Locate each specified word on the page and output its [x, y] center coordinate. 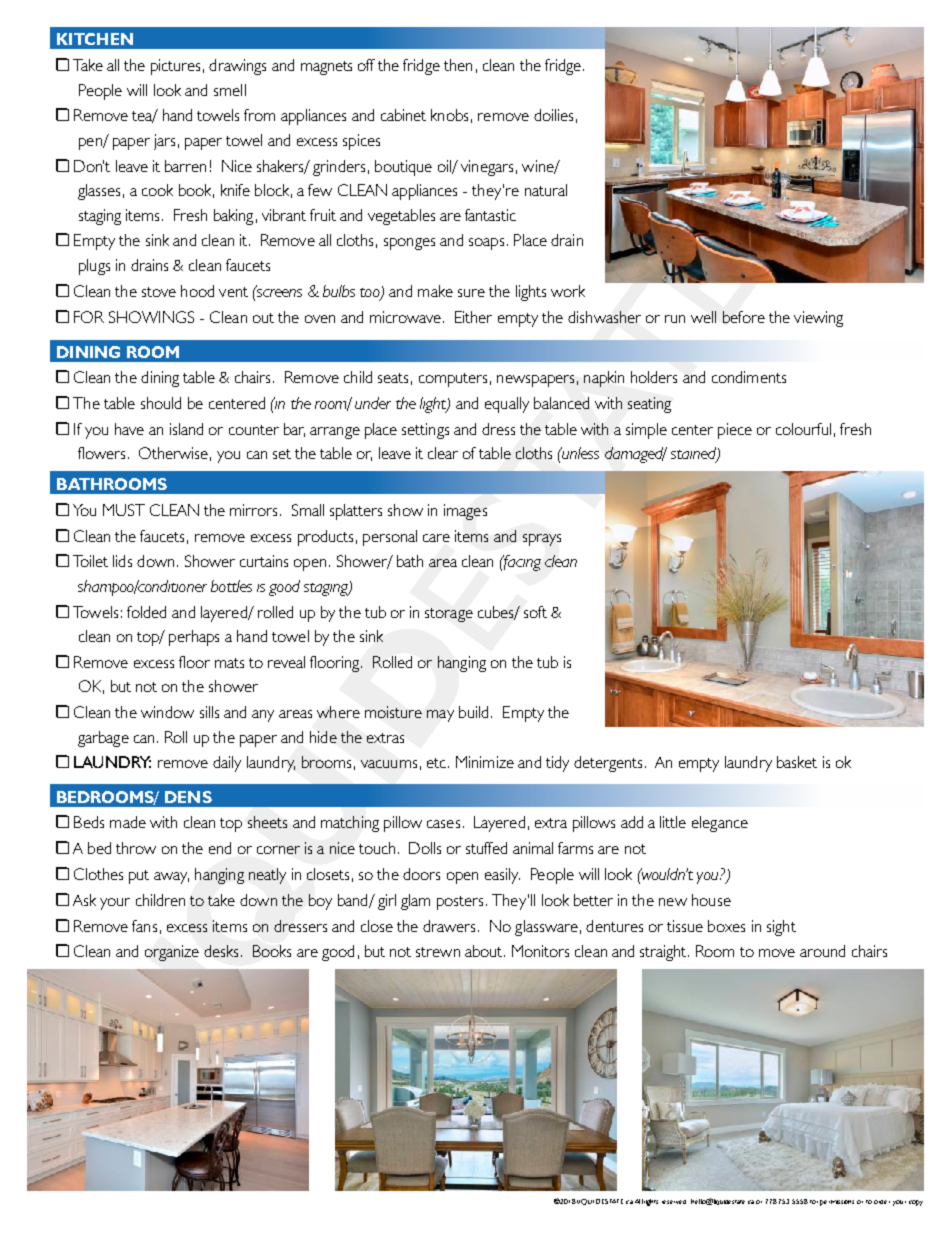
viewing [818, 319]
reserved [674, 1202]
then [458, 65]
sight [781, 928]
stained [694, 454]
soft [535, 612]
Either [473, 317]
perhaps [194, 638]
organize [172, 953]
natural [546, 190]
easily [502, 876]
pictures [175, 67]
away [171, 878]
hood [197, 291]
